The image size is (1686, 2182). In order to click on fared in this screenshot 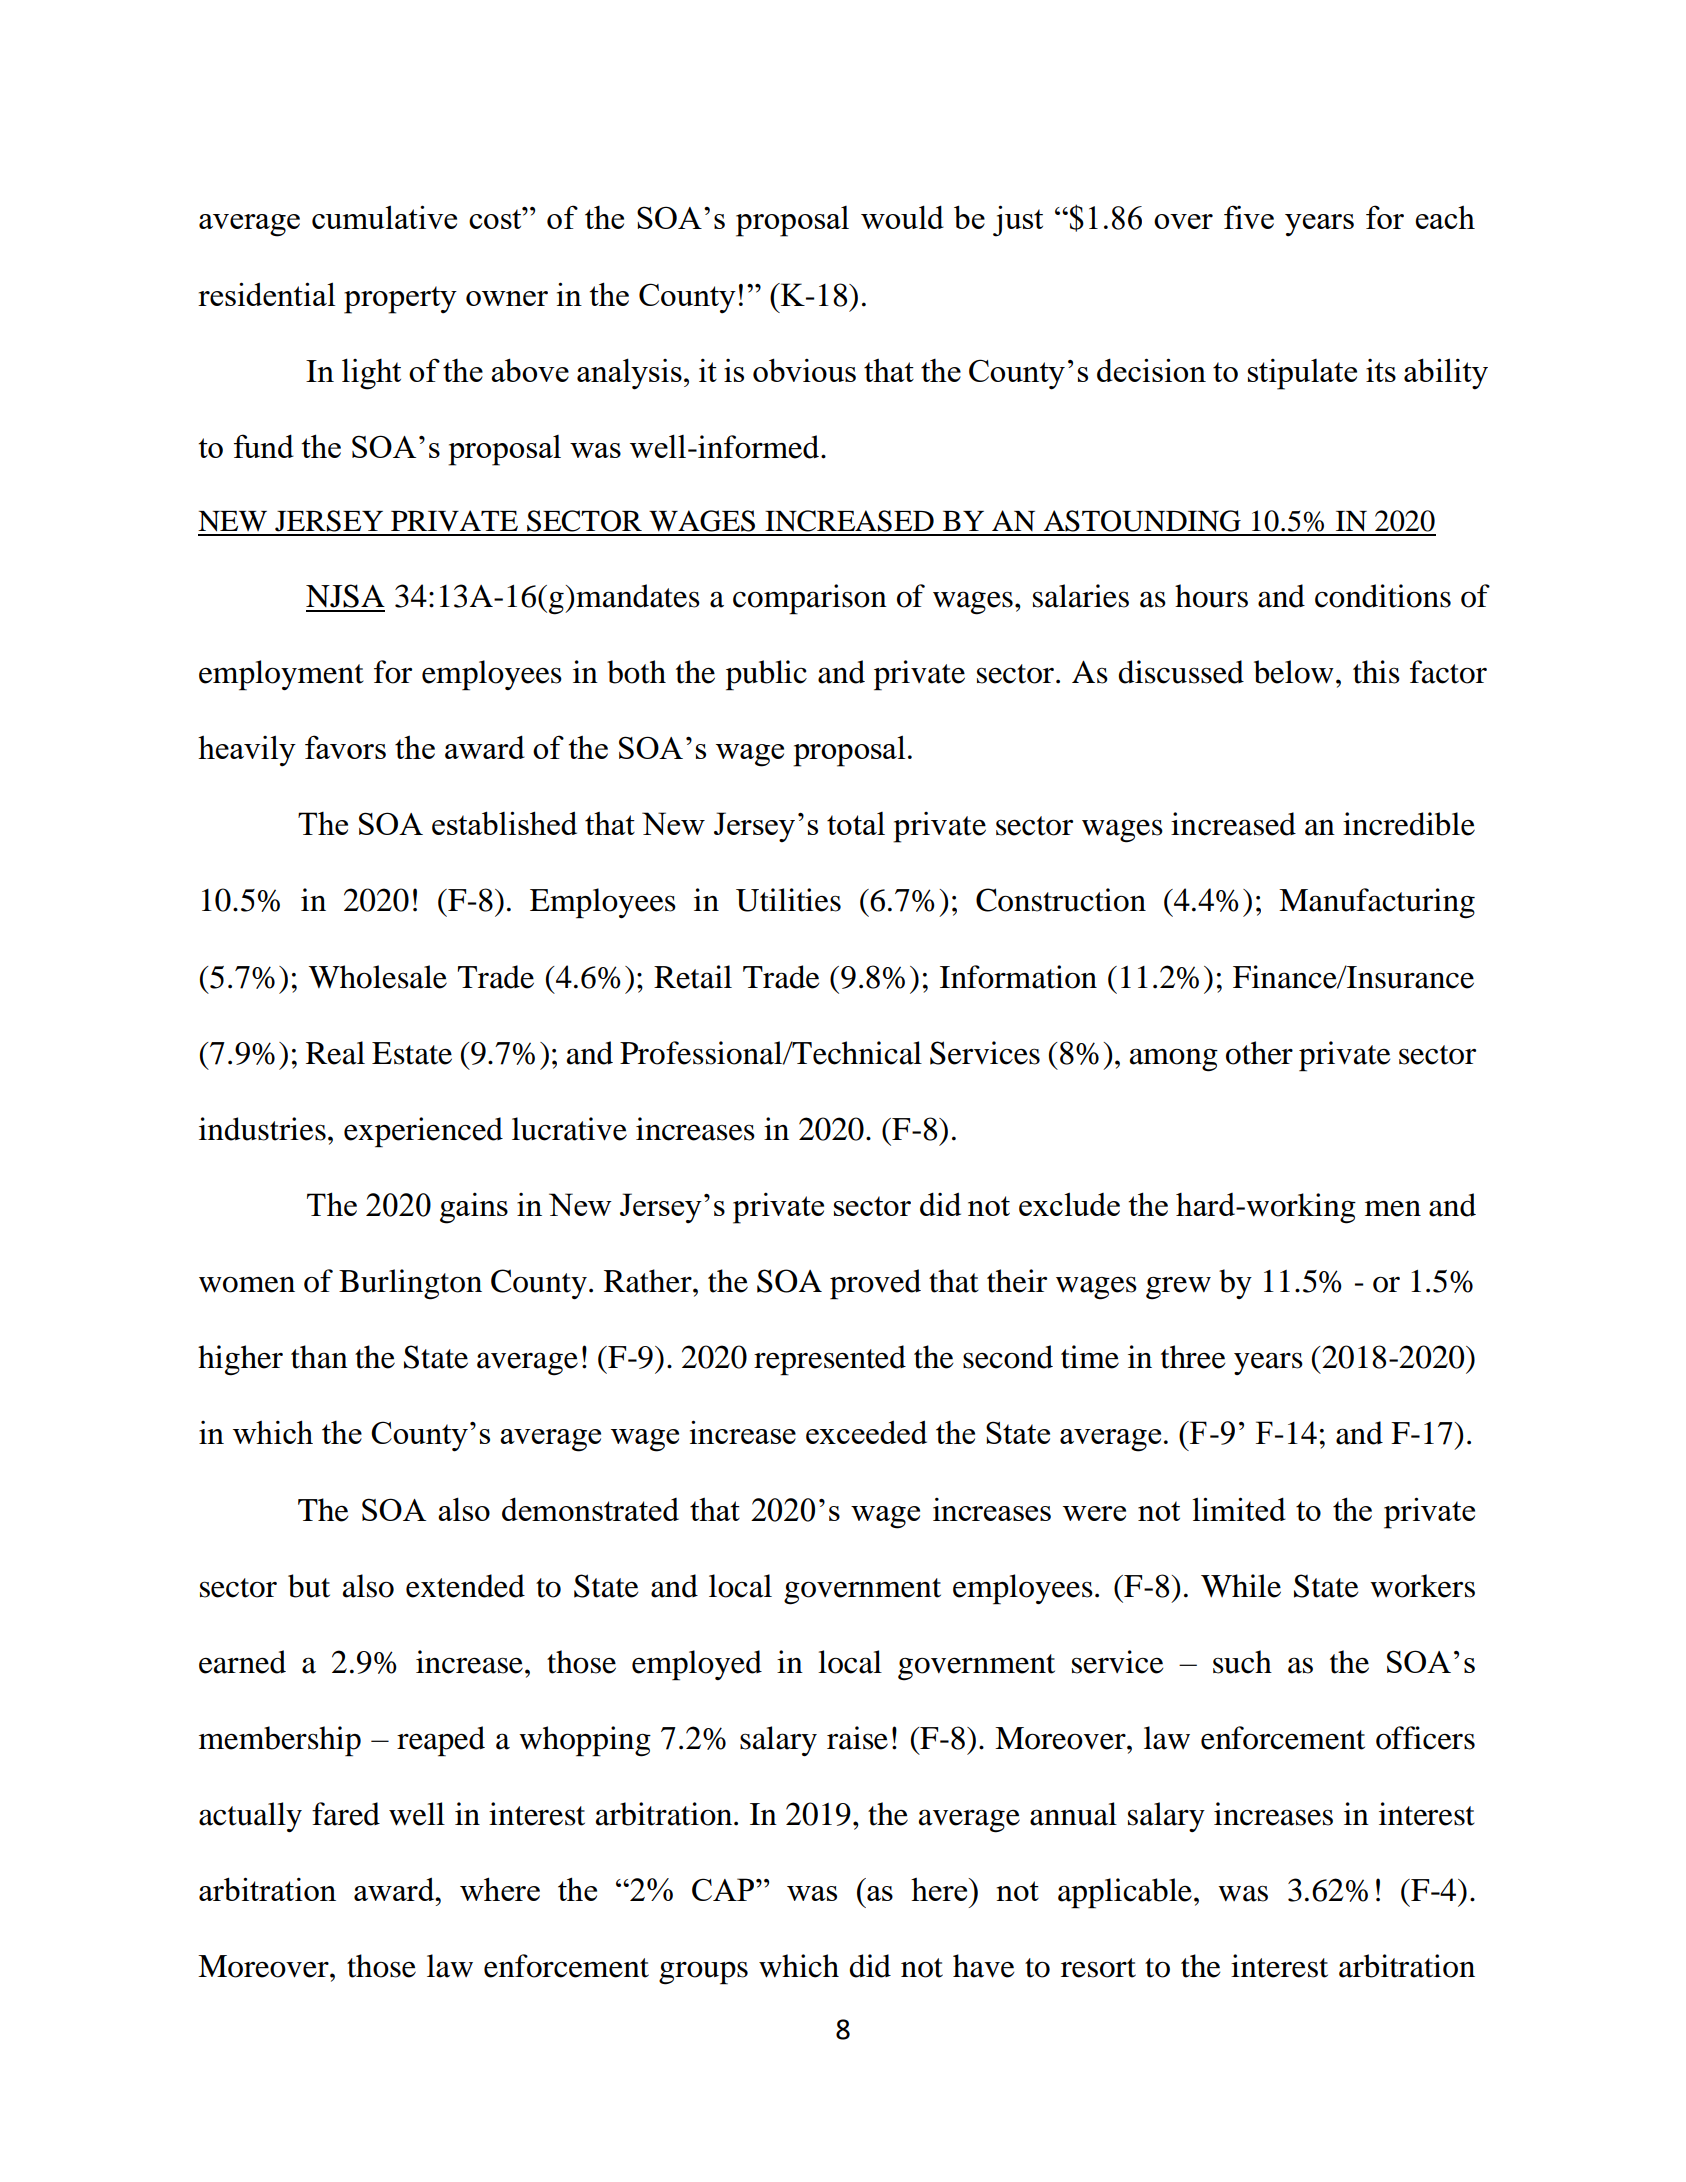, I will do `click(346, 1814)`.
